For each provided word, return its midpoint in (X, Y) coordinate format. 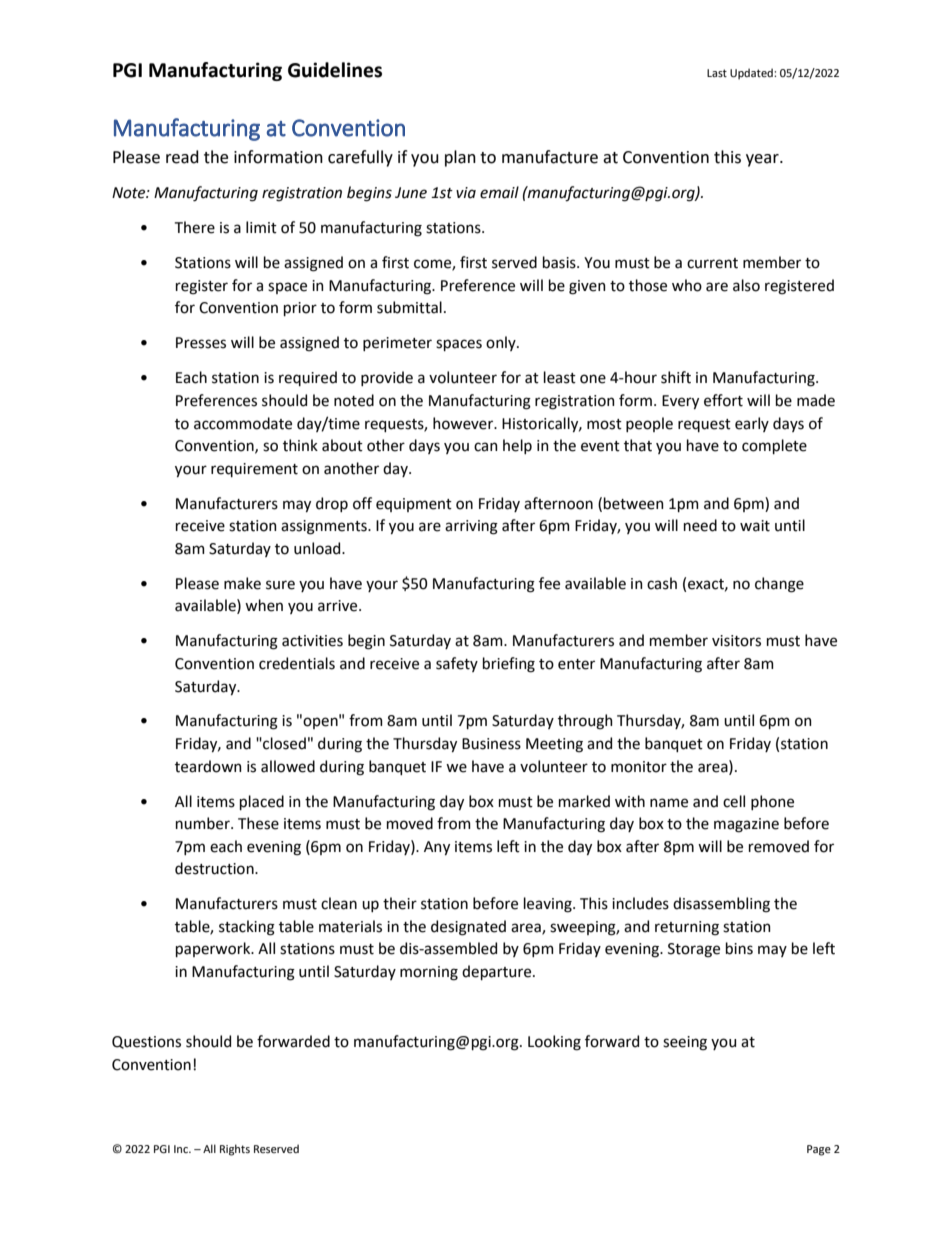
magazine (746, 825)
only (502, 343)
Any (437, 848)
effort (723, 400)
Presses (201, 343)
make (242, 583)
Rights (235, 1150)
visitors (736, 641)
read (182, 157)
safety (457, 664)
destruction (215, 868)
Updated (752, 74)
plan (460, 158)
